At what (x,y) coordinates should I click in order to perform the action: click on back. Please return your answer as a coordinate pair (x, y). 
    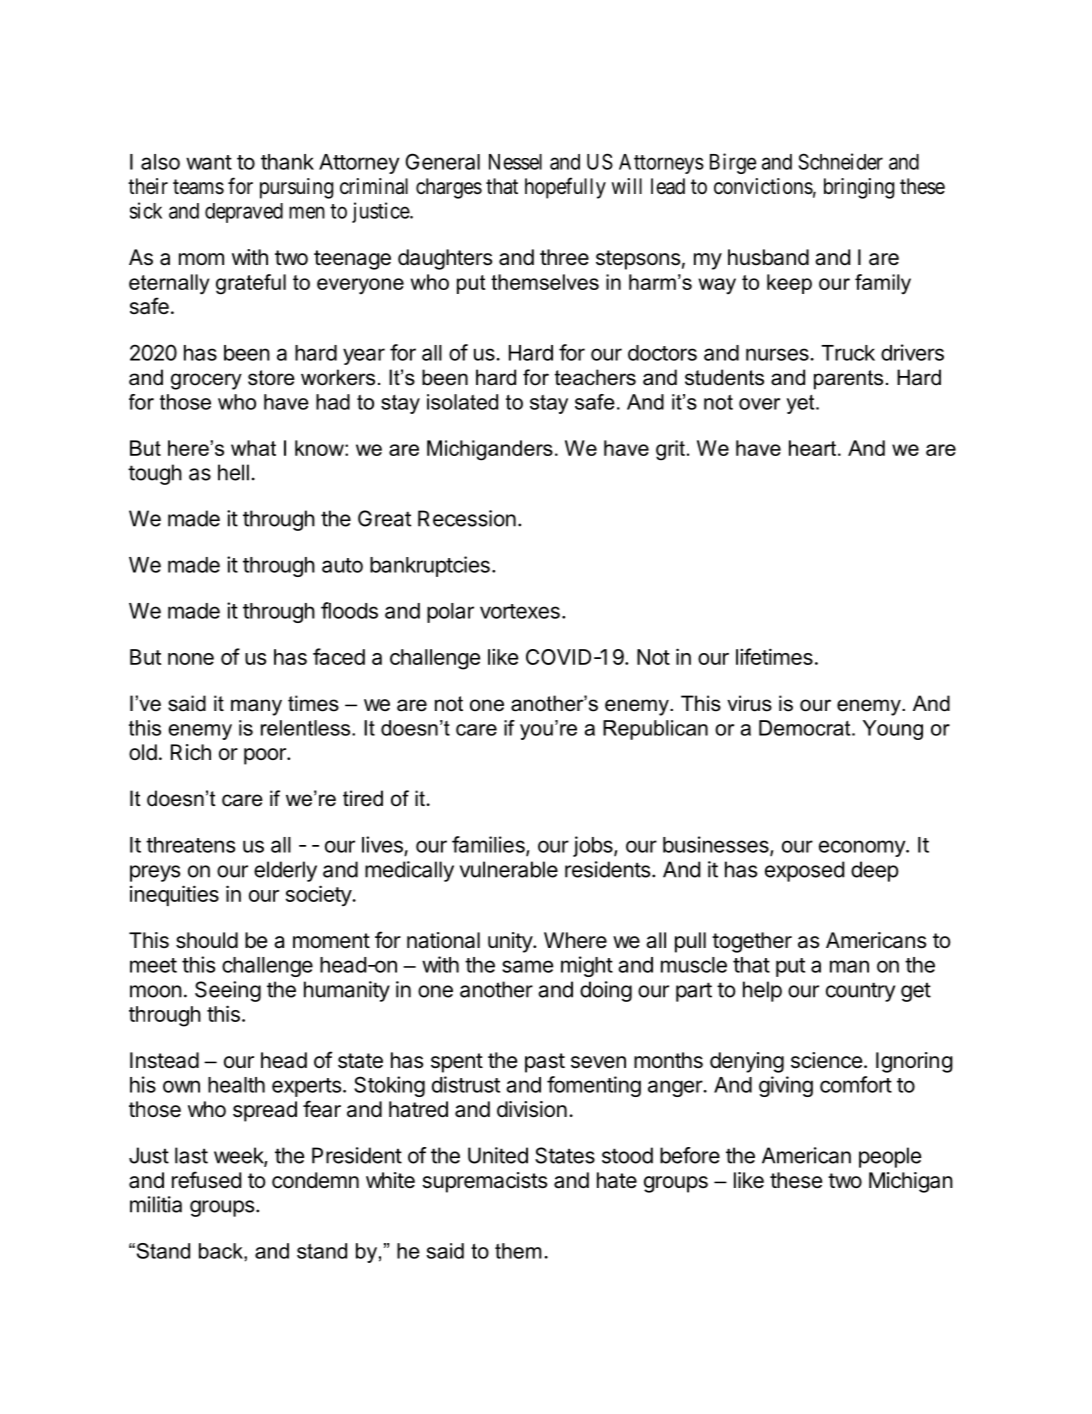
    Looking at the image, I should click on (222, 1251).
